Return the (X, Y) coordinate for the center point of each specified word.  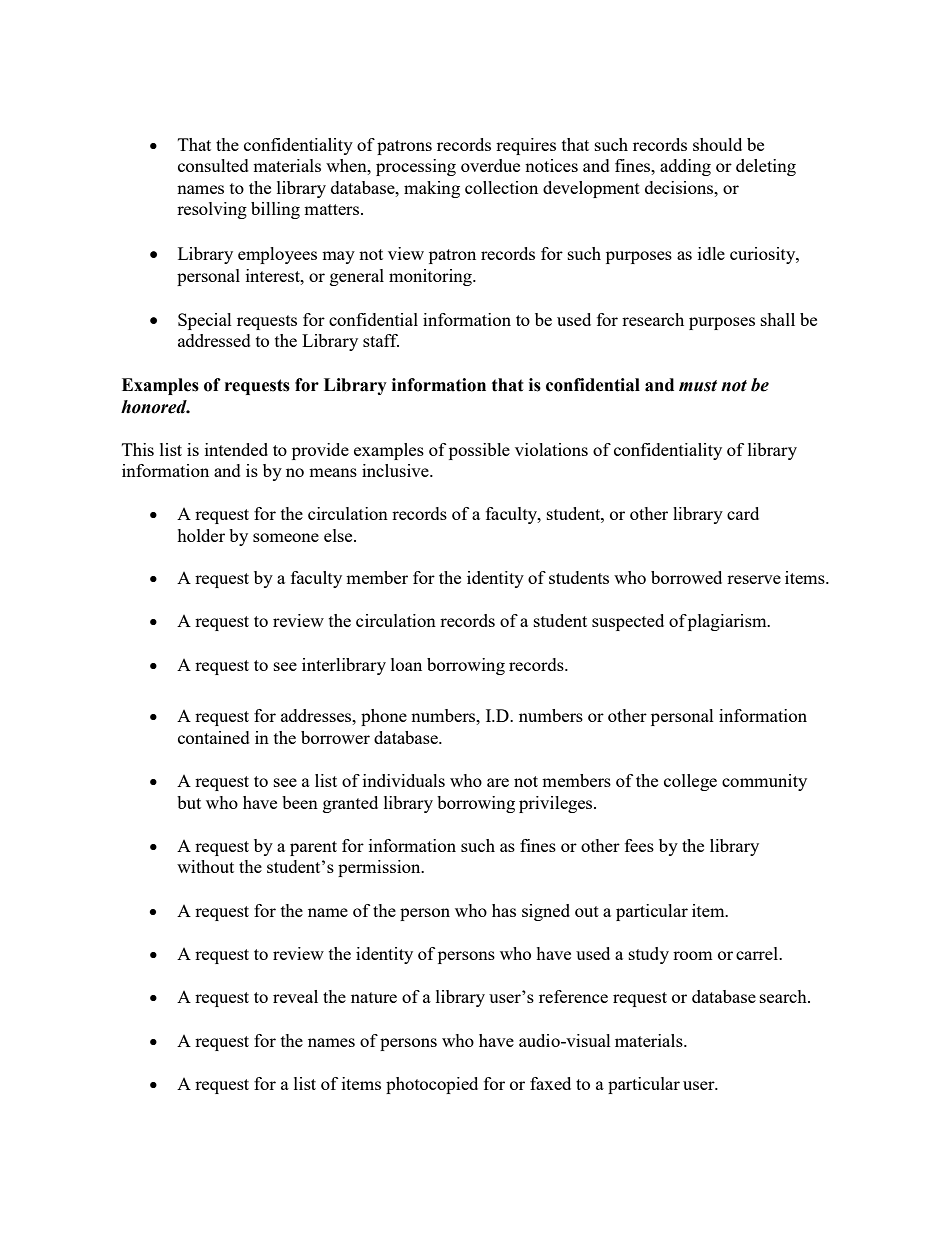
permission (380, 868)
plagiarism (728, 622)
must (698, 386)
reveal (295, 996)
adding (685, 167)
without (205, 866)
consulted (213, 165)
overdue (490, 165)
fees (639, 845)
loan (406, 664)
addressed (214, 340)
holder (201, 535)
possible (479, 451)
